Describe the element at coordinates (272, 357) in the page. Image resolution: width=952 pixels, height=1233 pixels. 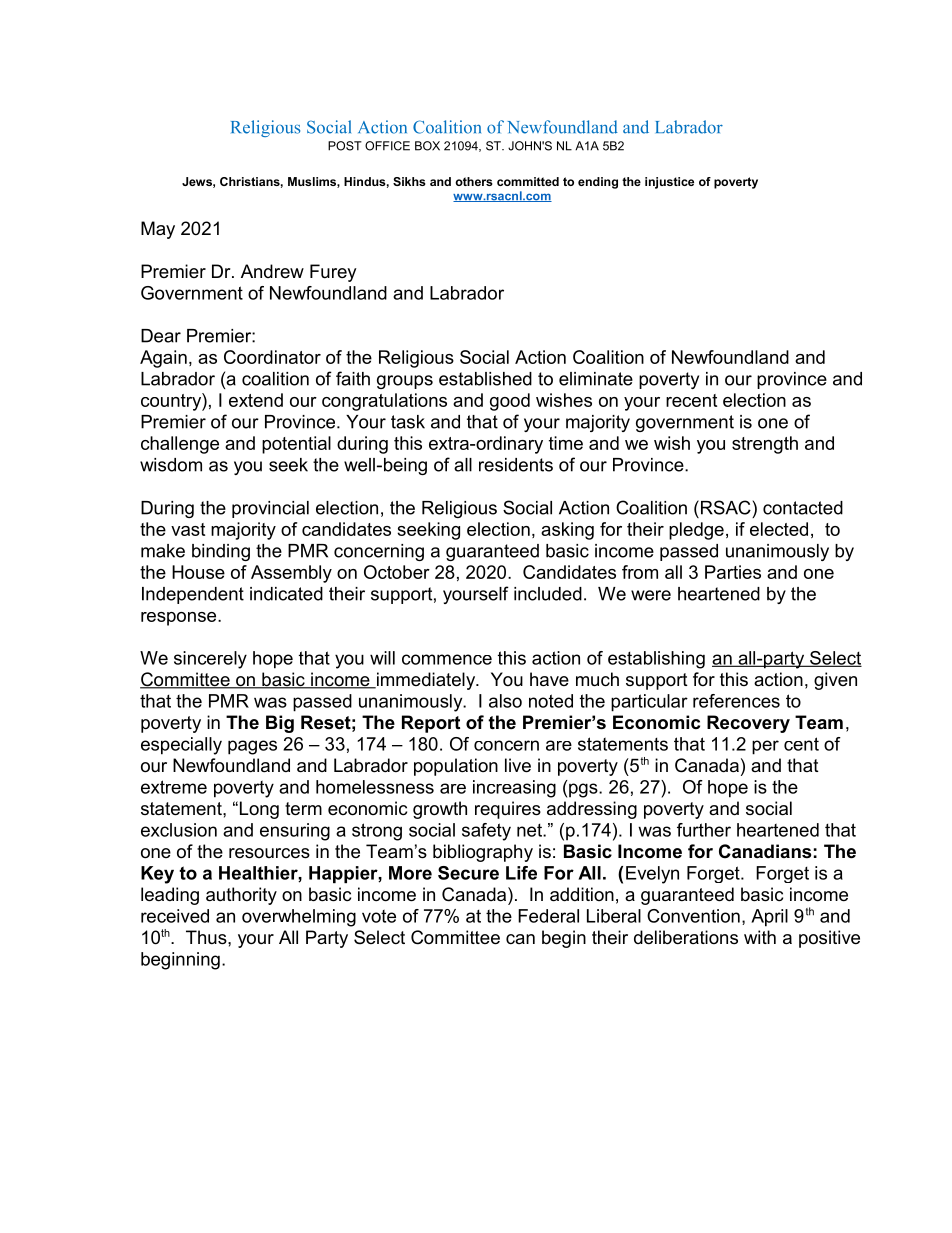
I see `Coordinator` at that location.
